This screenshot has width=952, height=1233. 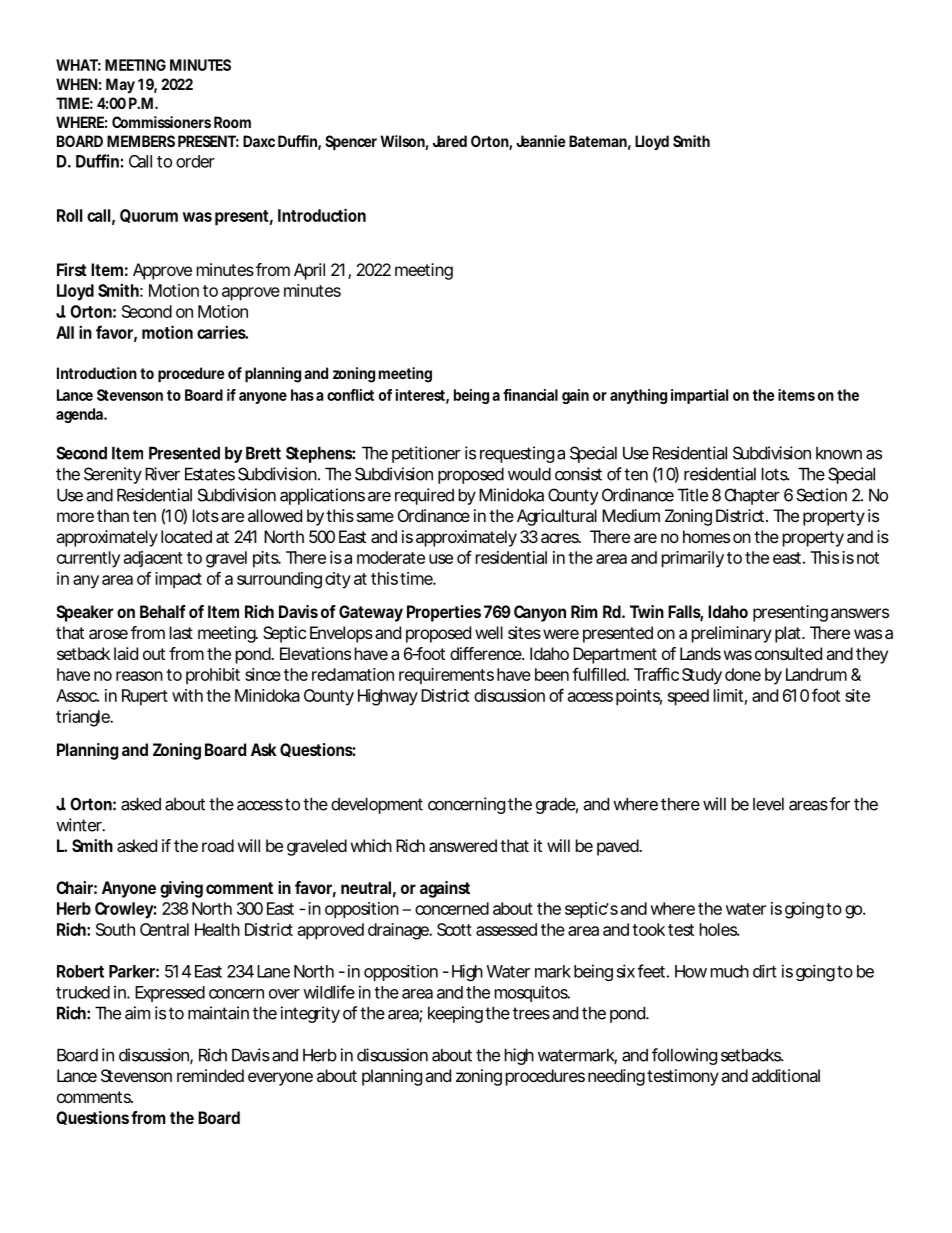 What do you see at coordinates (178, 580) in the screenshot?
I see `impact` at bounding box center [178, 580].
